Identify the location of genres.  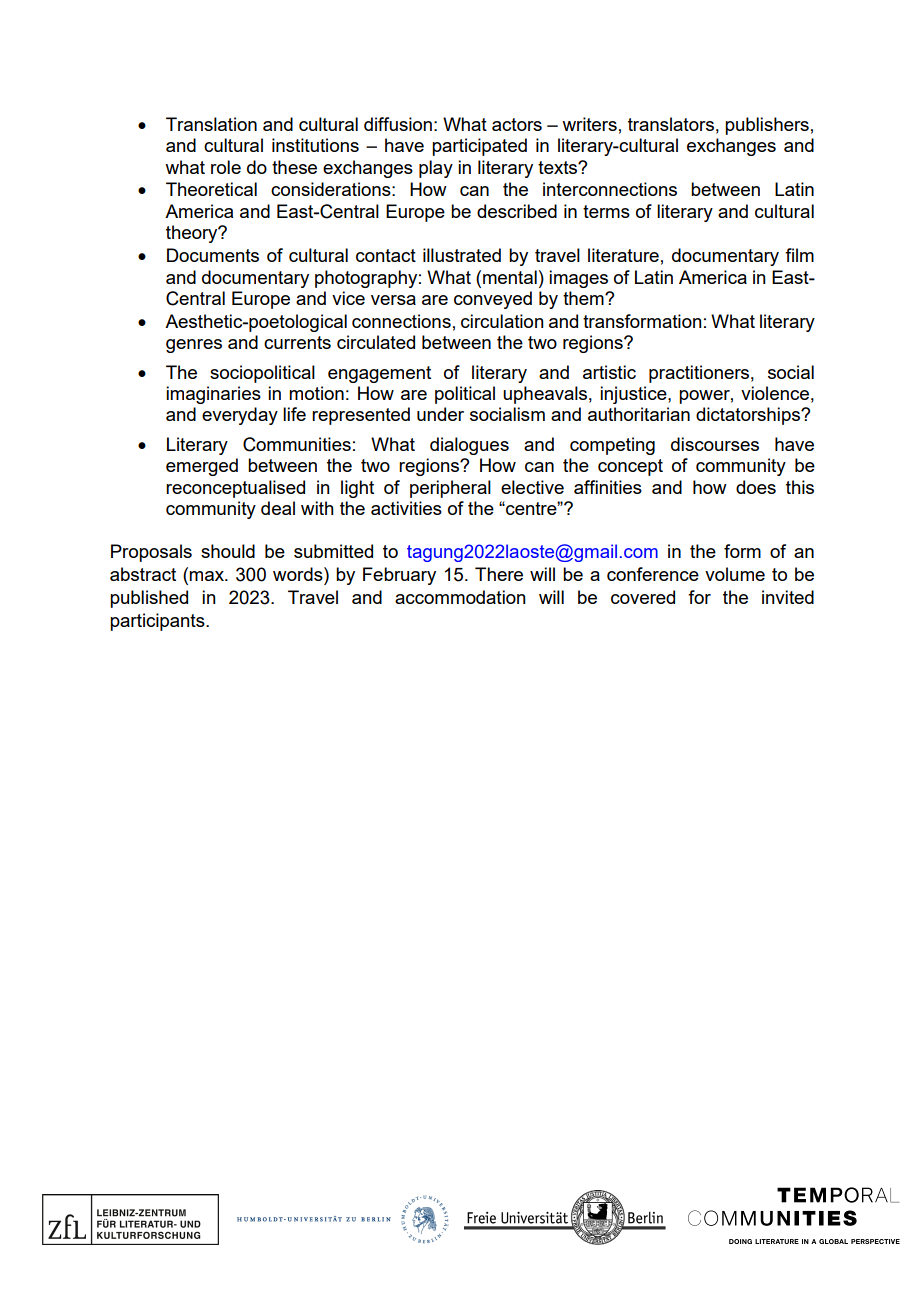
(194, 346).
